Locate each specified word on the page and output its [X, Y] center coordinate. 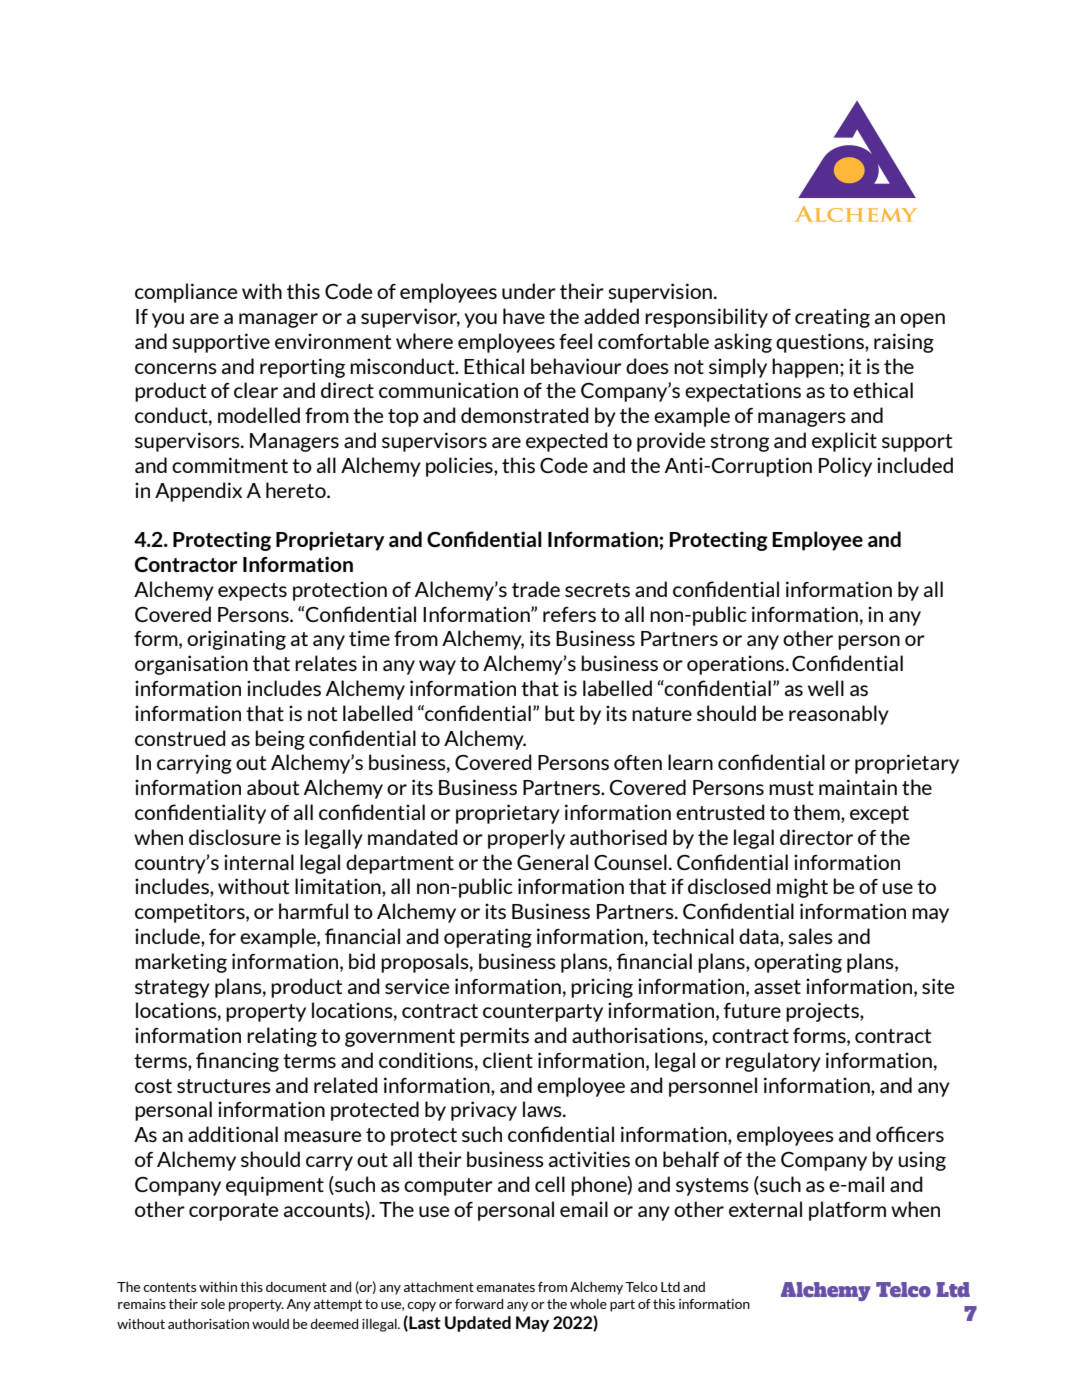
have [524, 316]
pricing [602, 988]
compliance [186, 293]
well [826, 688]
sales [810, 936]
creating [832, 318]
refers [569, 614]
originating [236, 640]
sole [213, 1303]
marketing [181, 963]
